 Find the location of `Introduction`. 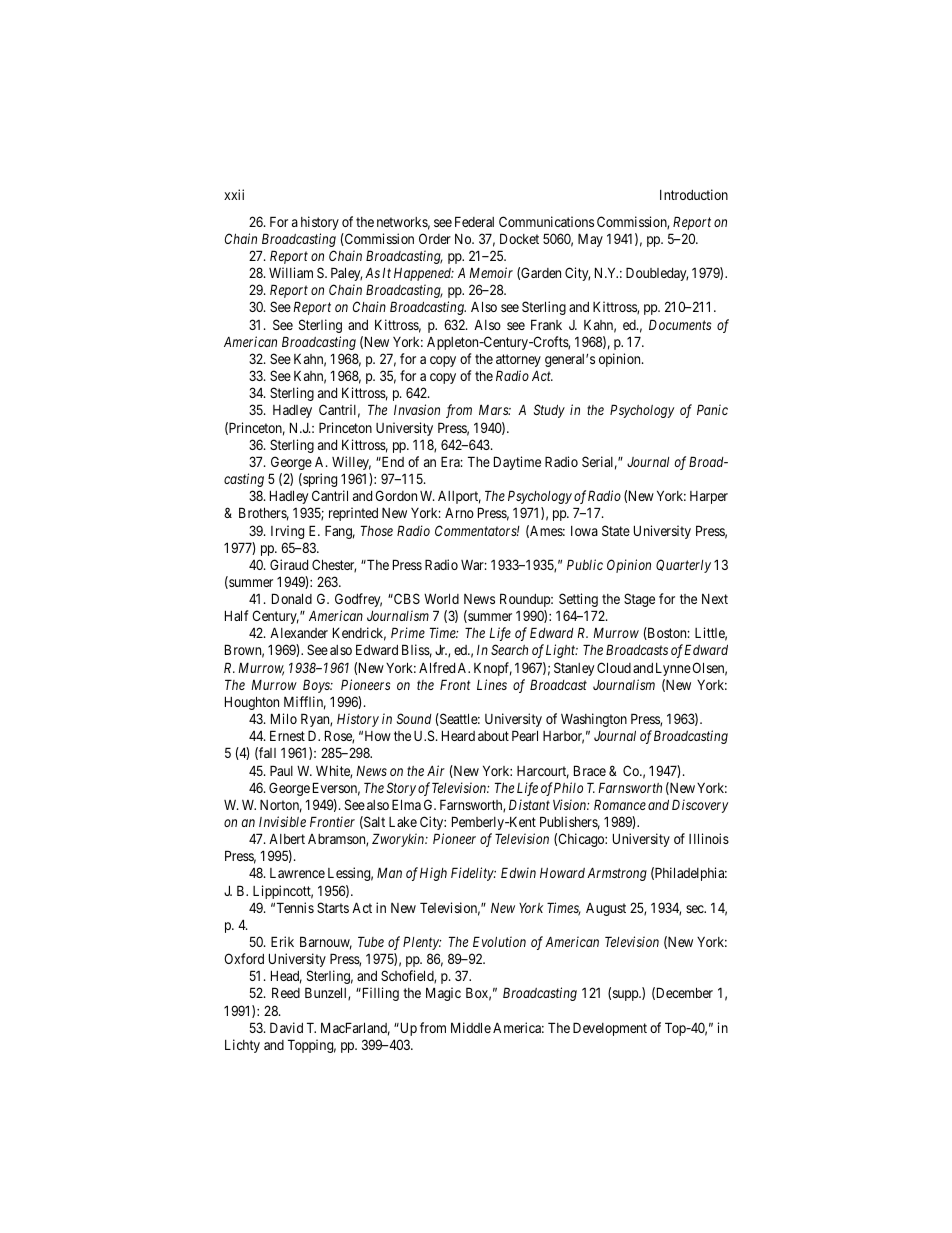

Introduction is located at coordinates (694, 194).
